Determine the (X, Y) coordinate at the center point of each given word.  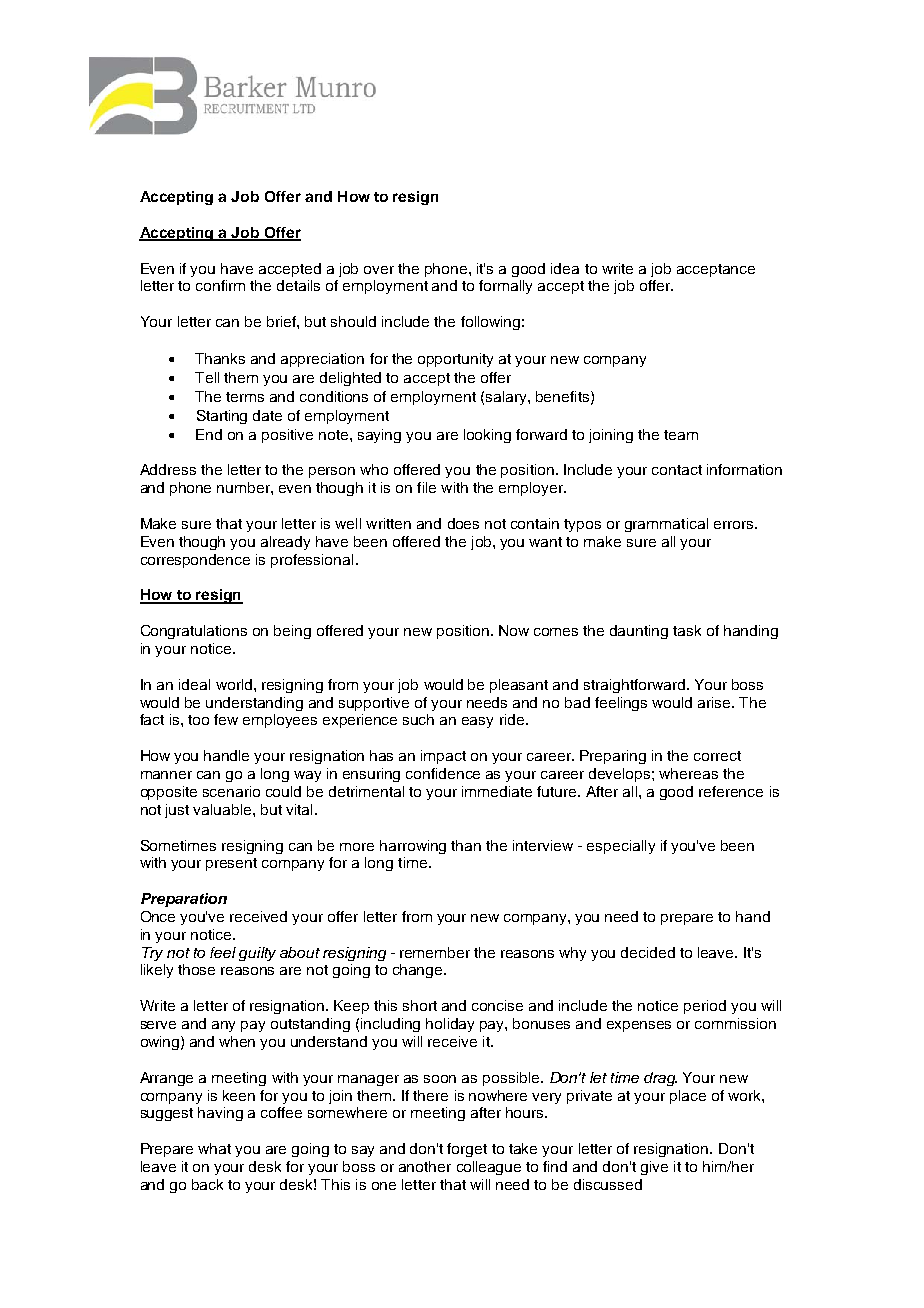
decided (648, 952)
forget (467, 1150)
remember (435, 952)
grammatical (666, 525)
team (681, 435)
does (463, 523)
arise (715, 702)
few (226, 719)
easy (477, 722)
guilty (257, 954)
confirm (220, 285)
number (244, 487)
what (214, 1148)
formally (505, 287)
